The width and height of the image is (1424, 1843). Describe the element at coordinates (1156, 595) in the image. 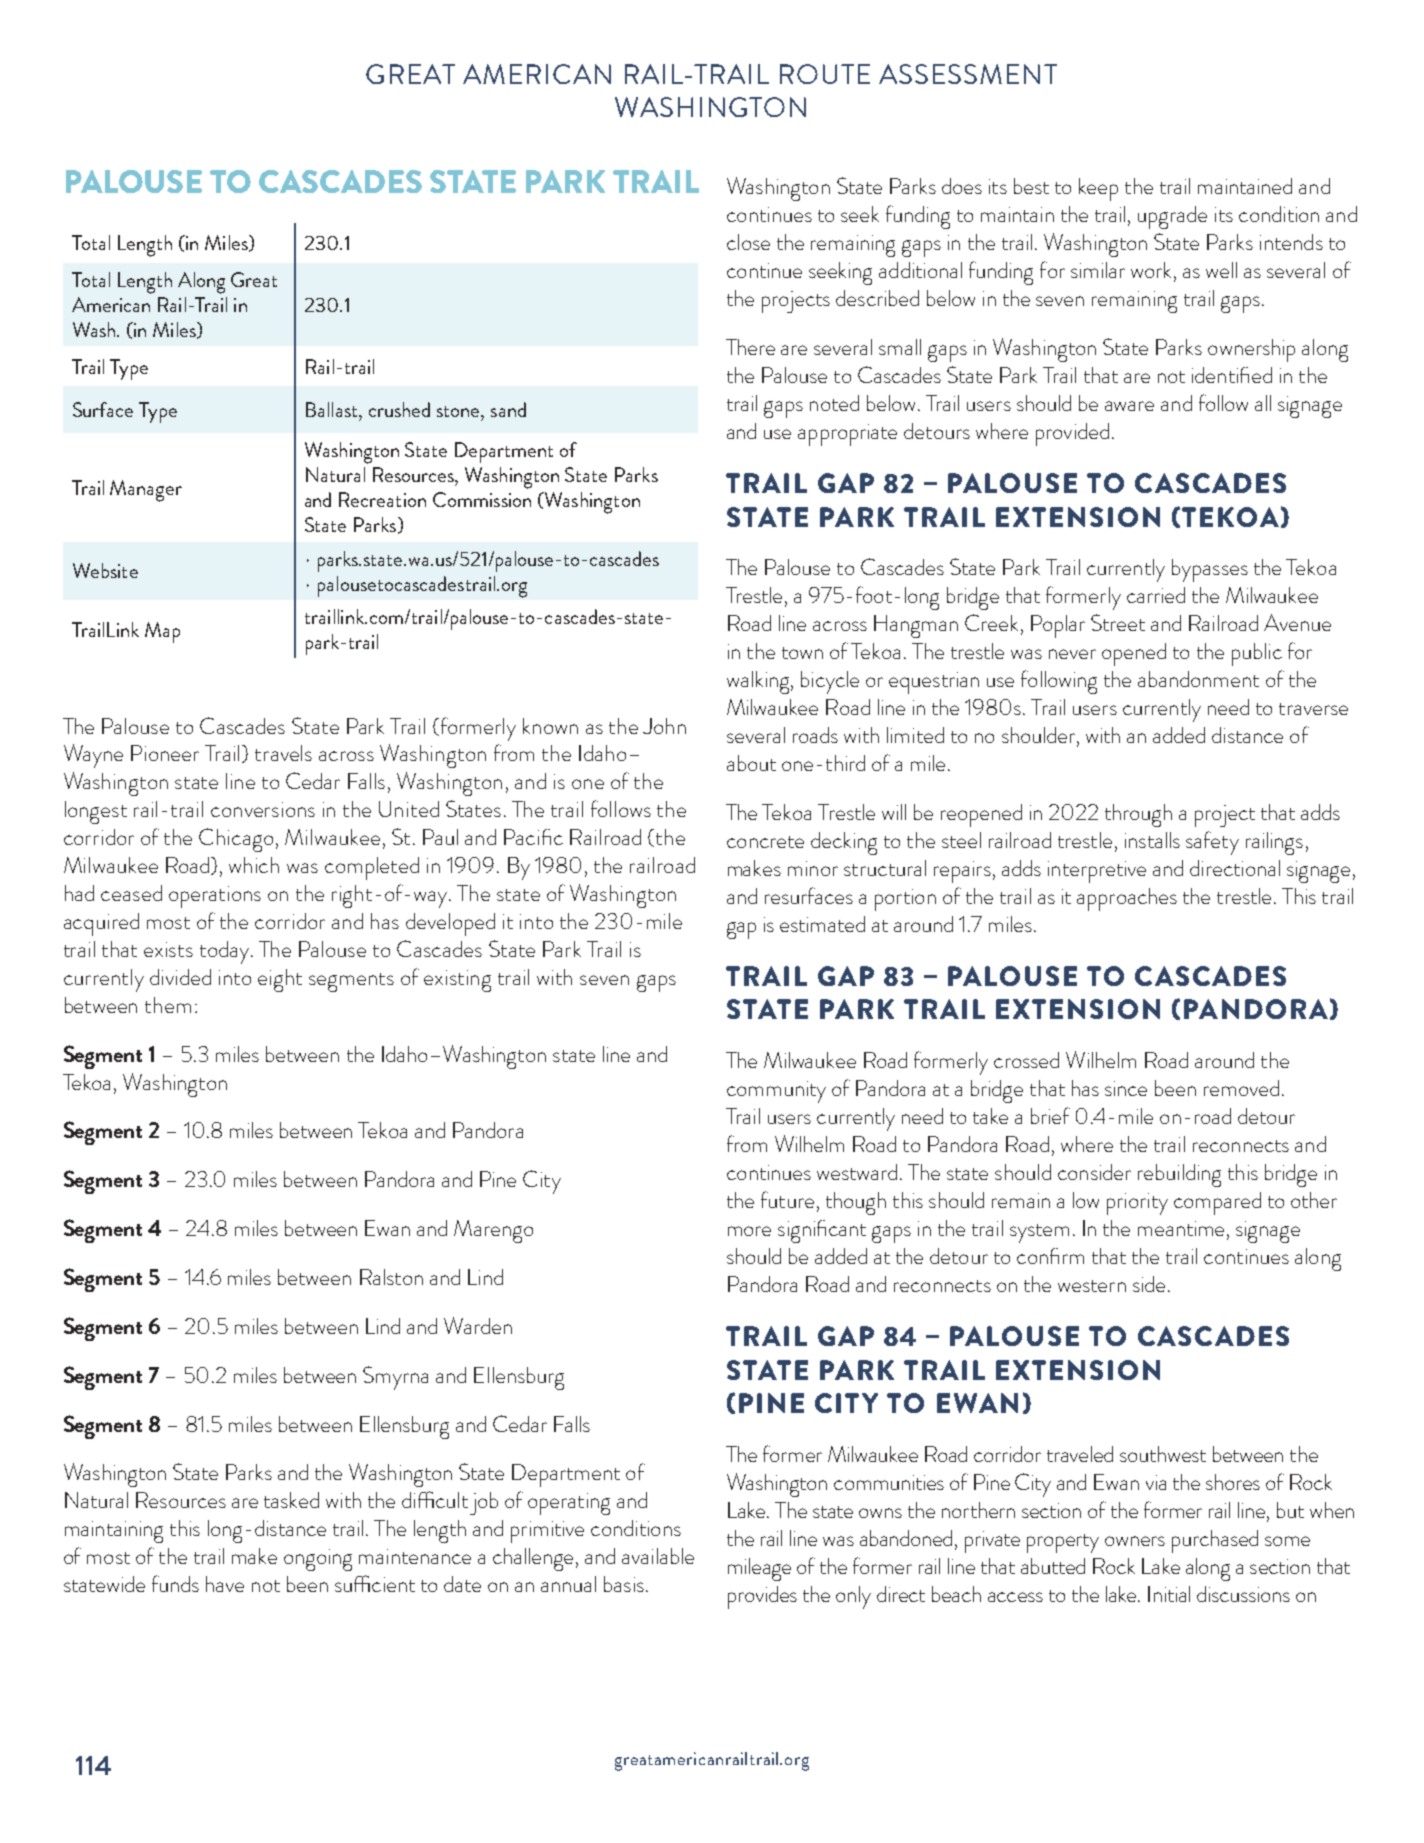

I see `carried` at that location.
